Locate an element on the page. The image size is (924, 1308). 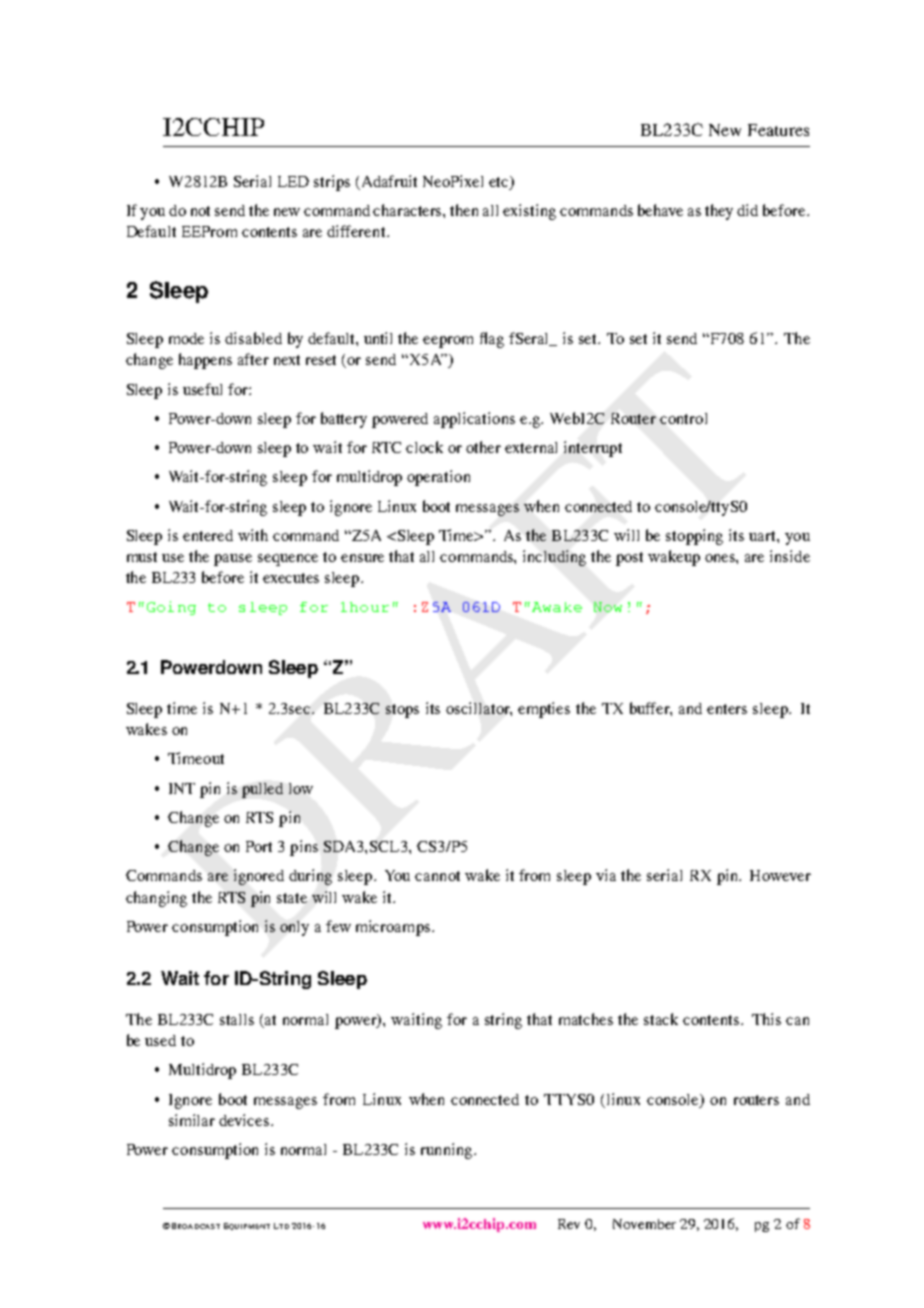
operation is located at coordinates (438, 478).
